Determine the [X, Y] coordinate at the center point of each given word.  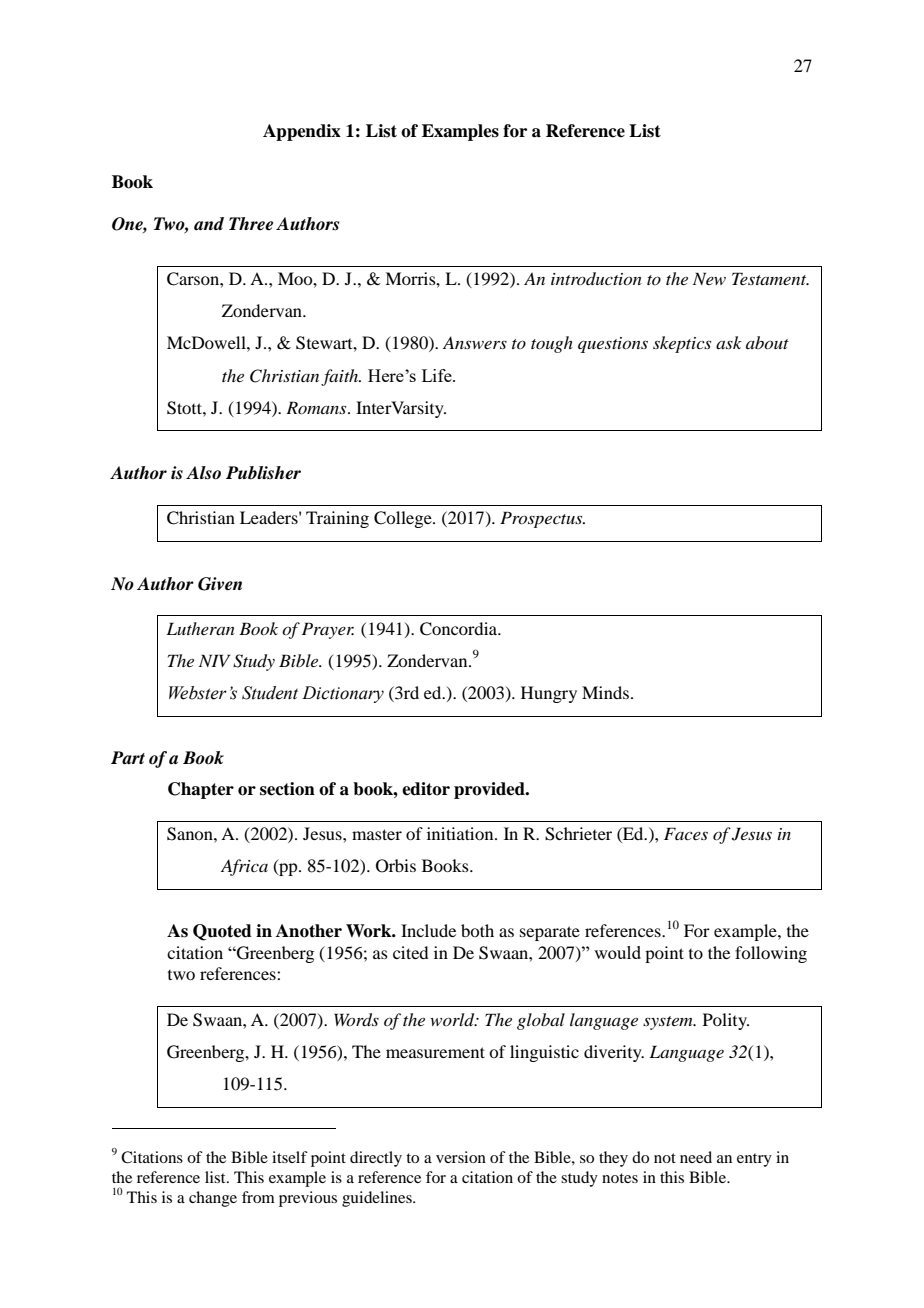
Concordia [460, 629]
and [209, 224]
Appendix [302, 132]
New [709, 278]
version [461, 1157]
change [213, 1199]
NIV [214, 660]
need [696, 1157]
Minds [605, 692]
